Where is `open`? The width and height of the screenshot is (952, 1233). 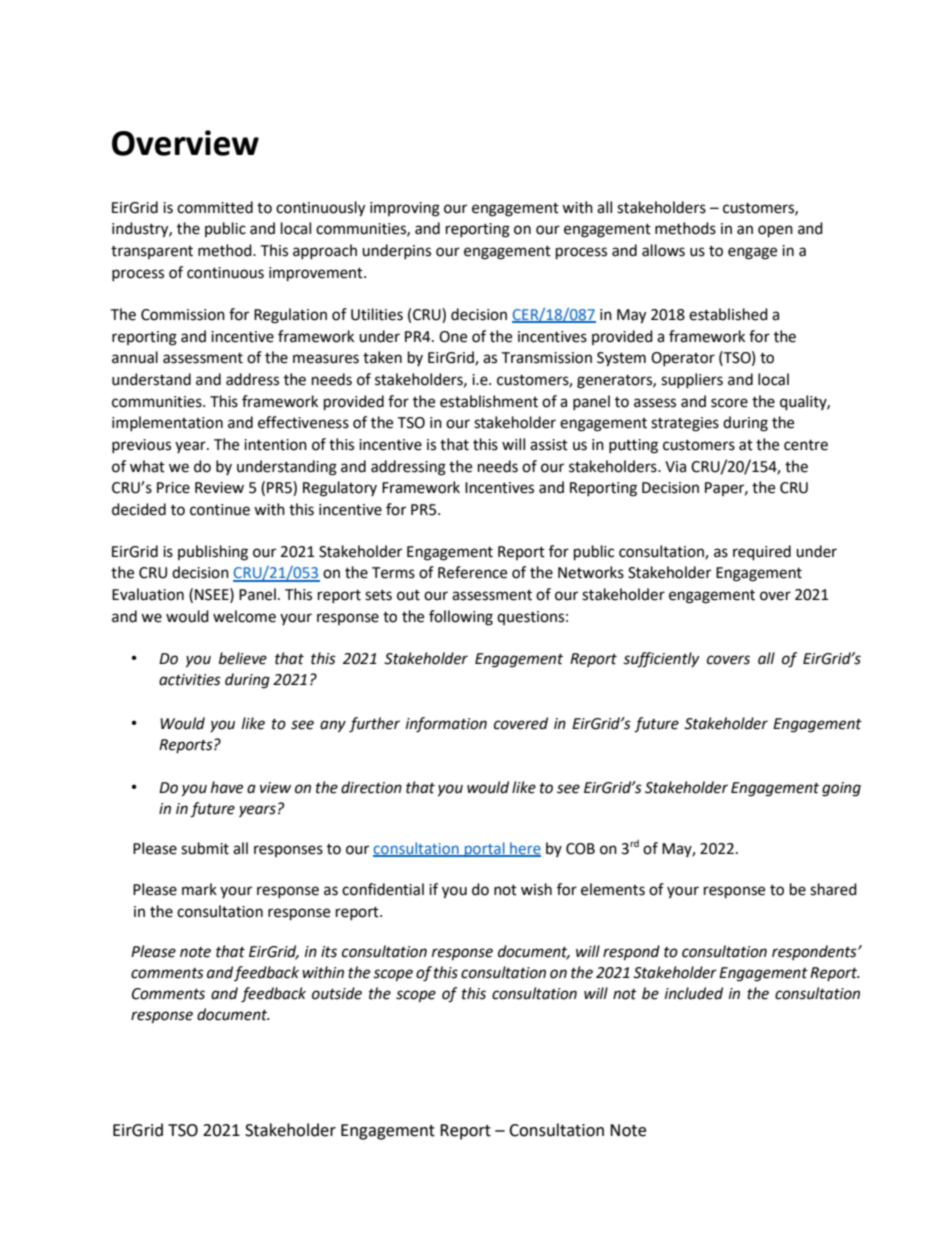
open is located at coordinates (775, 231).
